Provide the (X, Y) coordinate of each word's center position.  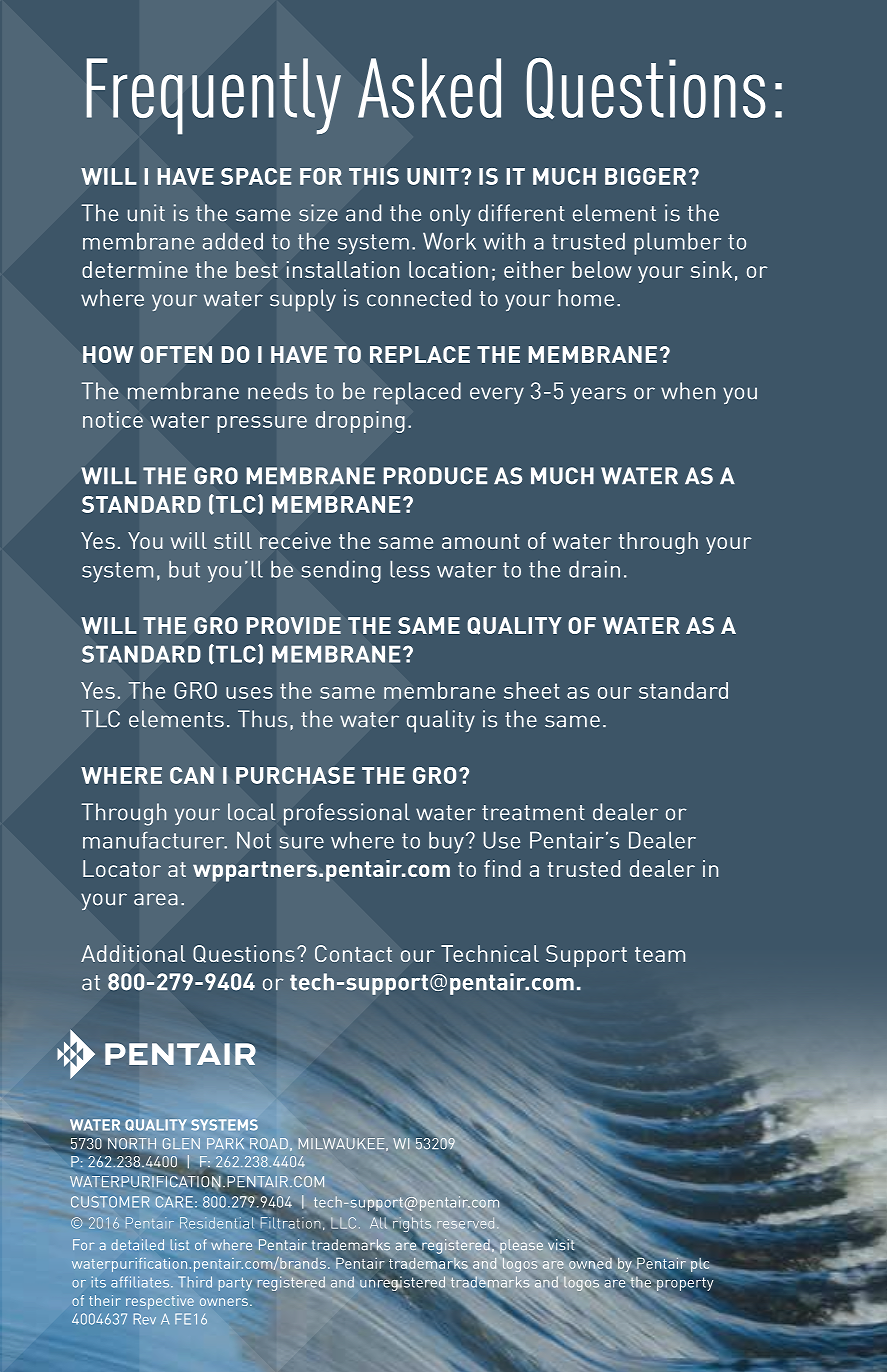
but (184, 569)
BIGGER (645, 176)
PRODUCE (435, 476)
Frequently (213, 96)
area (156, 899)
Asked (429, 88)
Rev (145, 1319)
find (502, 868)
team (660, 954)
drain (594, 569)
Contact (353, 953)
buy (446, 842)
